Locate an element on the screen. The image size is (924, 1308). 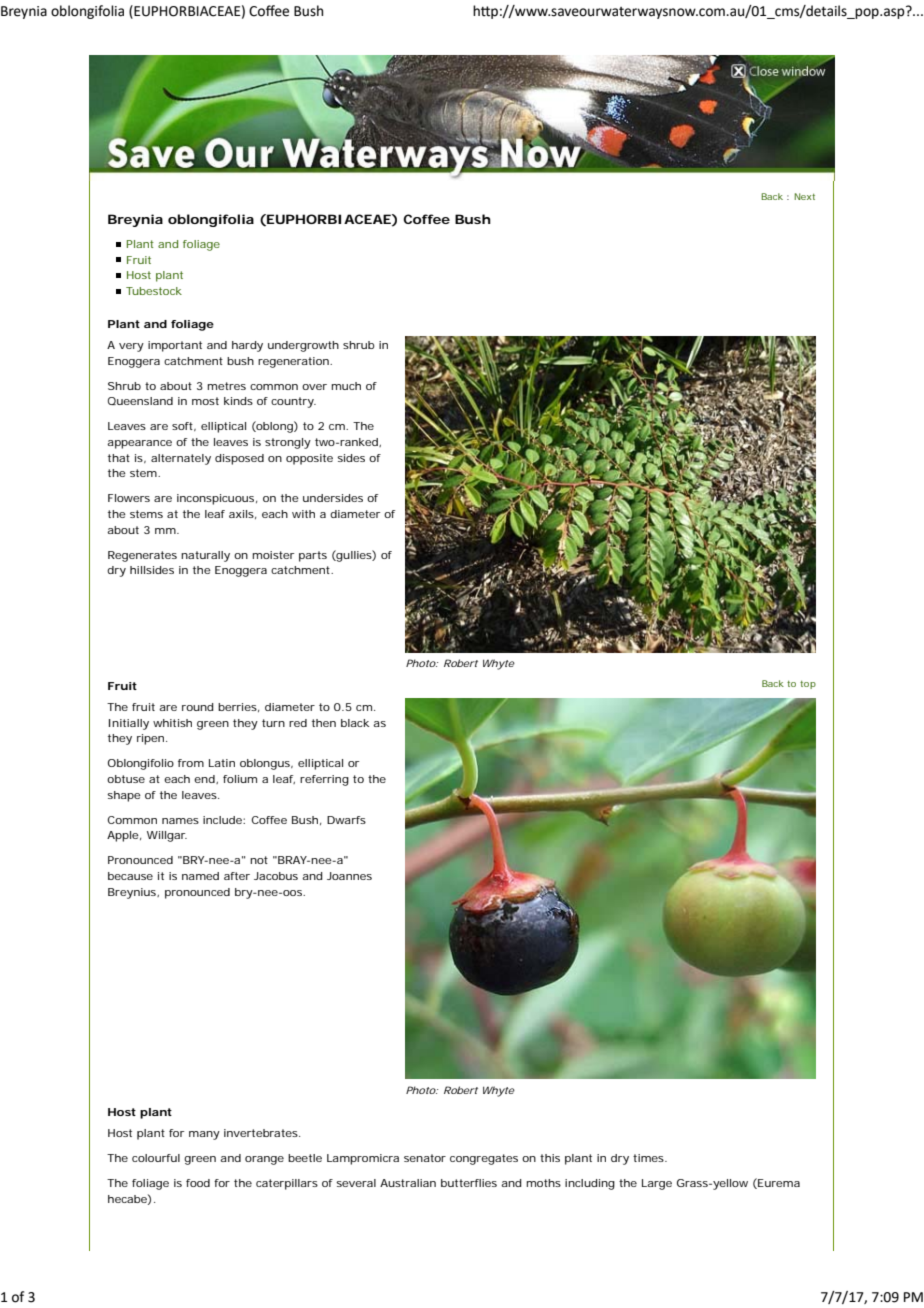
many is located at coordinates (204, 1135).
